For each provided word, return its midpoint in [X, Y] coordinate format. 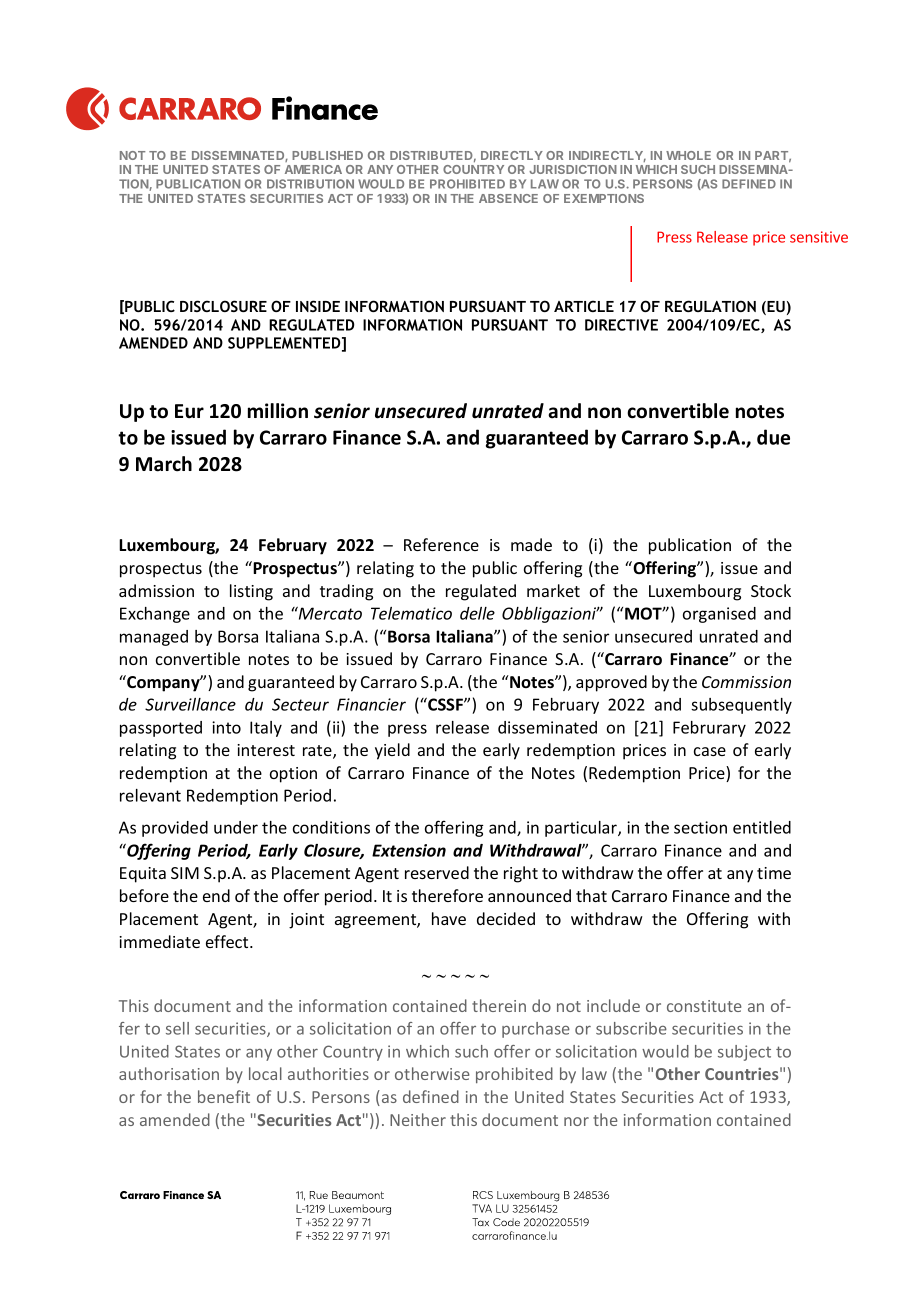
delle [477, 613]
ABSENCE [508, 198]
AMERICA [313, 169]
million [278, 411]
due [773, 437]
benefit [224, 1096]
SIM [185, 873]
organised [719, 615]
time [774, 873]
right [521, 874]
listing [251, 592]
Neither [418, 1119]
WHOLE [688, 155]
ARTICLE [584, 306]
